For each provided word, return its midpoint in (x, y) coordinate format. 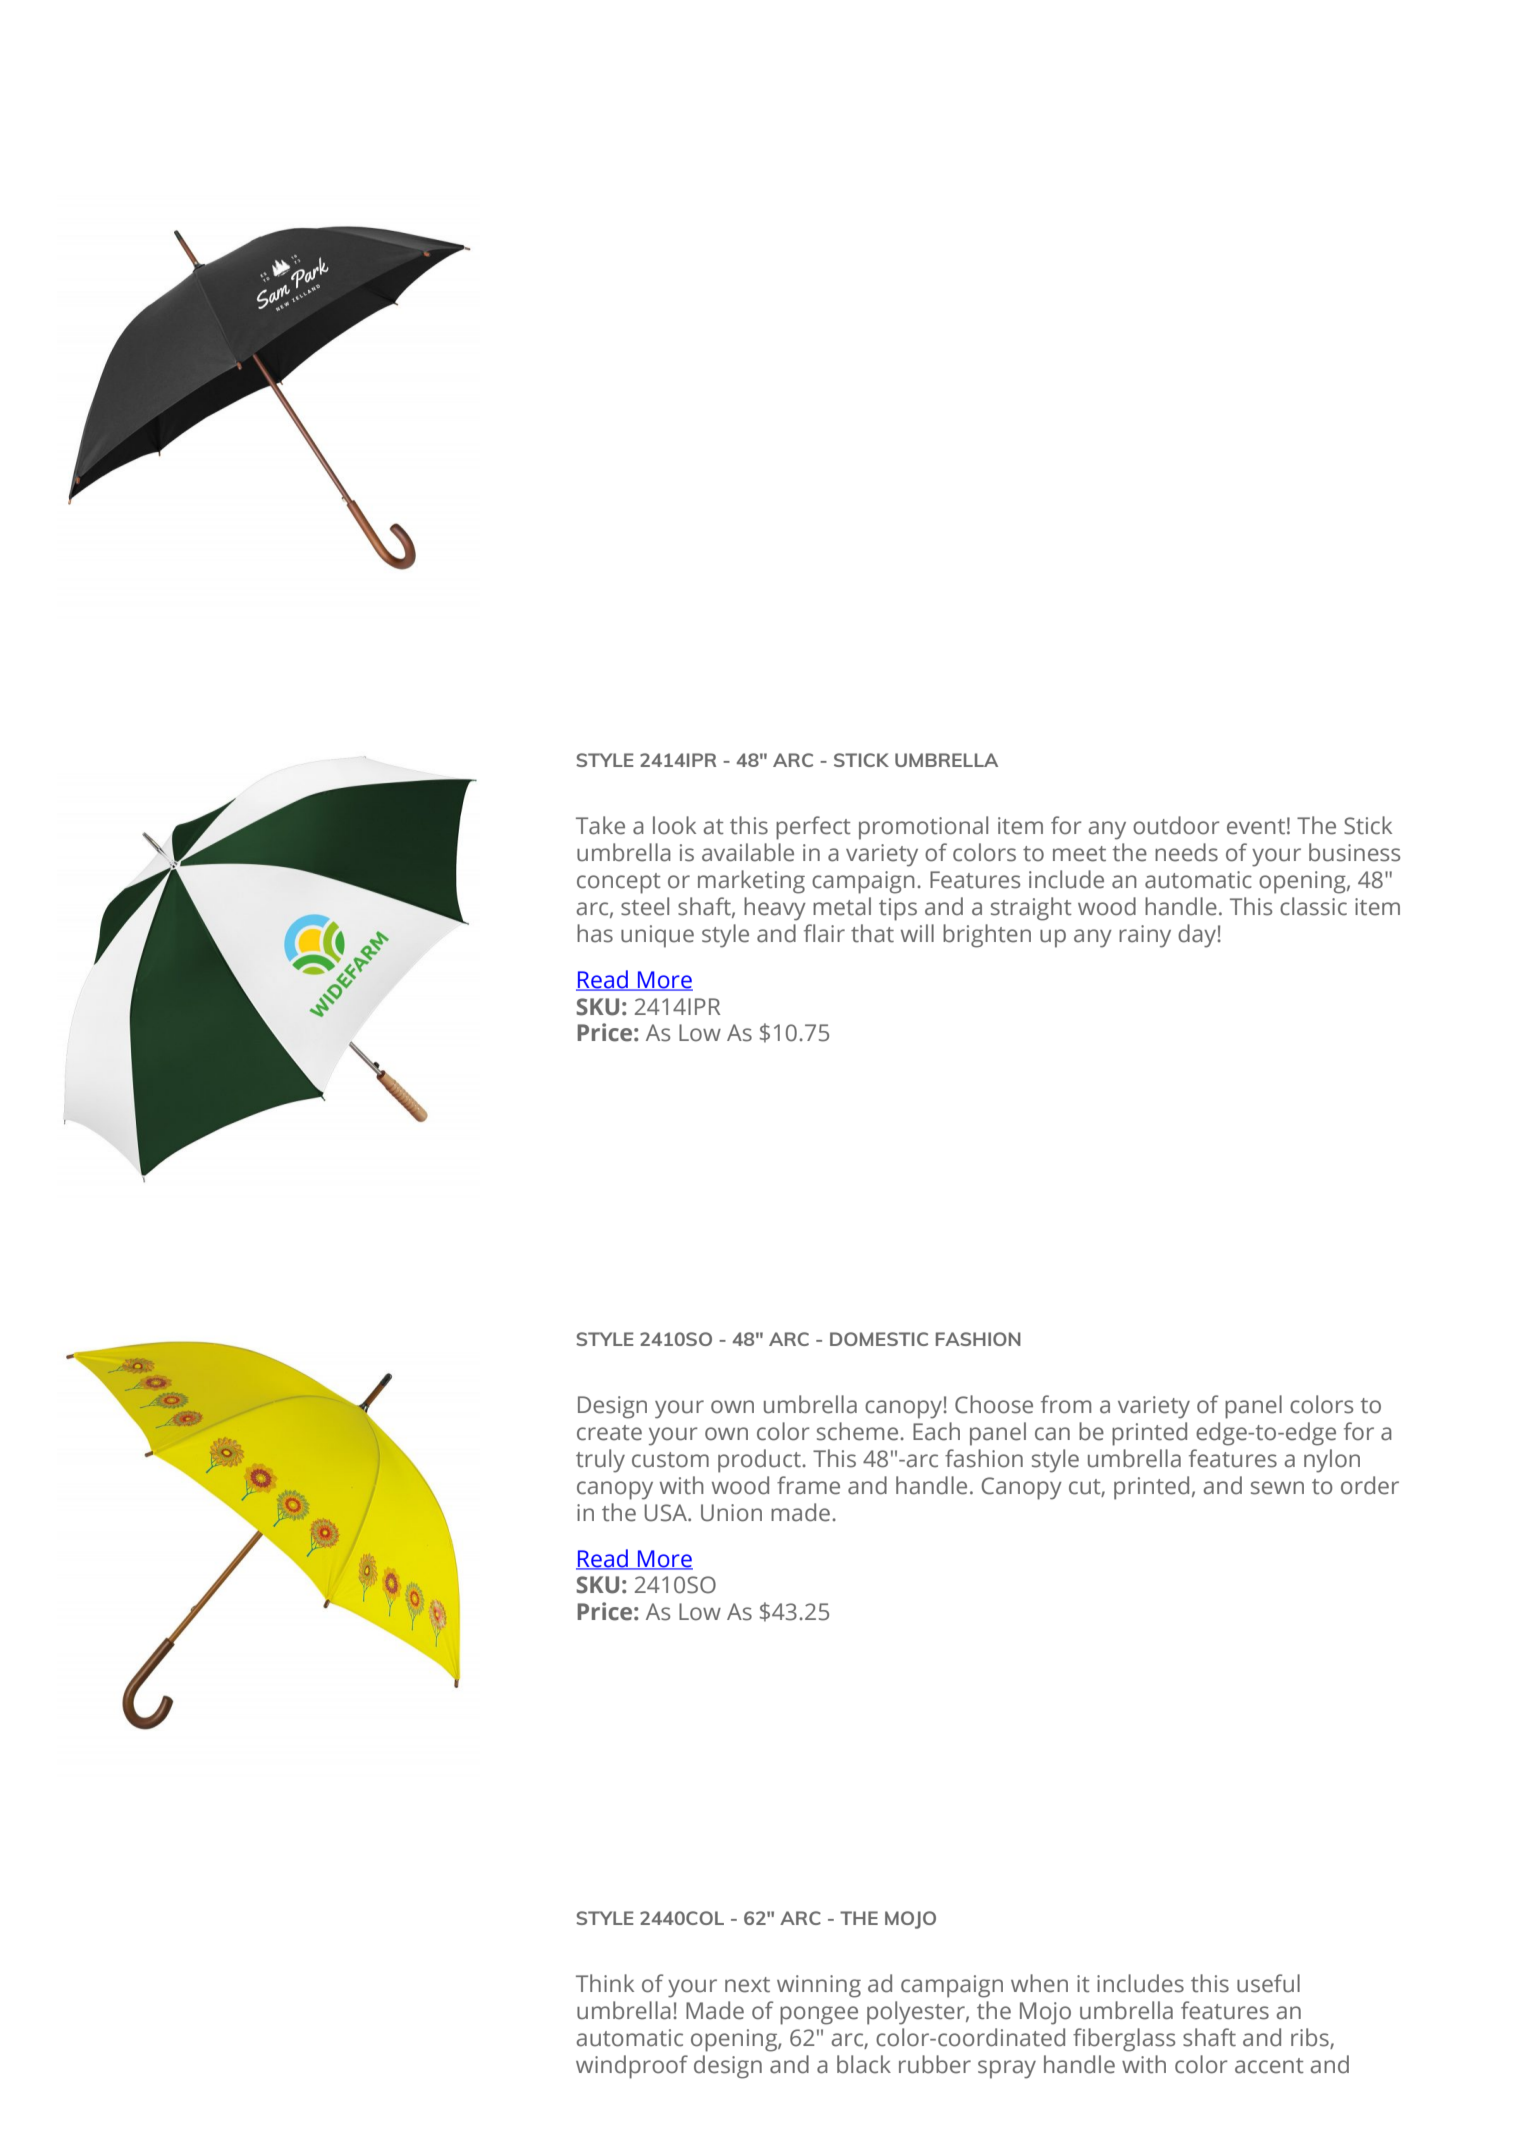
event (1256, 827)
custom (670, 1460)
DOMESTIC (879, 1339)
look (674, 825)
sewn (1277, 1488)
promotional (923, 828)
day (1198, 936)
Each (936, 1431)
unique (657, 936)
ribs (1310, 2037)
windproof (632, 2067)
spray (1007, 2069)
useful (1268, 1983)
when (1039, 1983)
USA (667, 1513)
